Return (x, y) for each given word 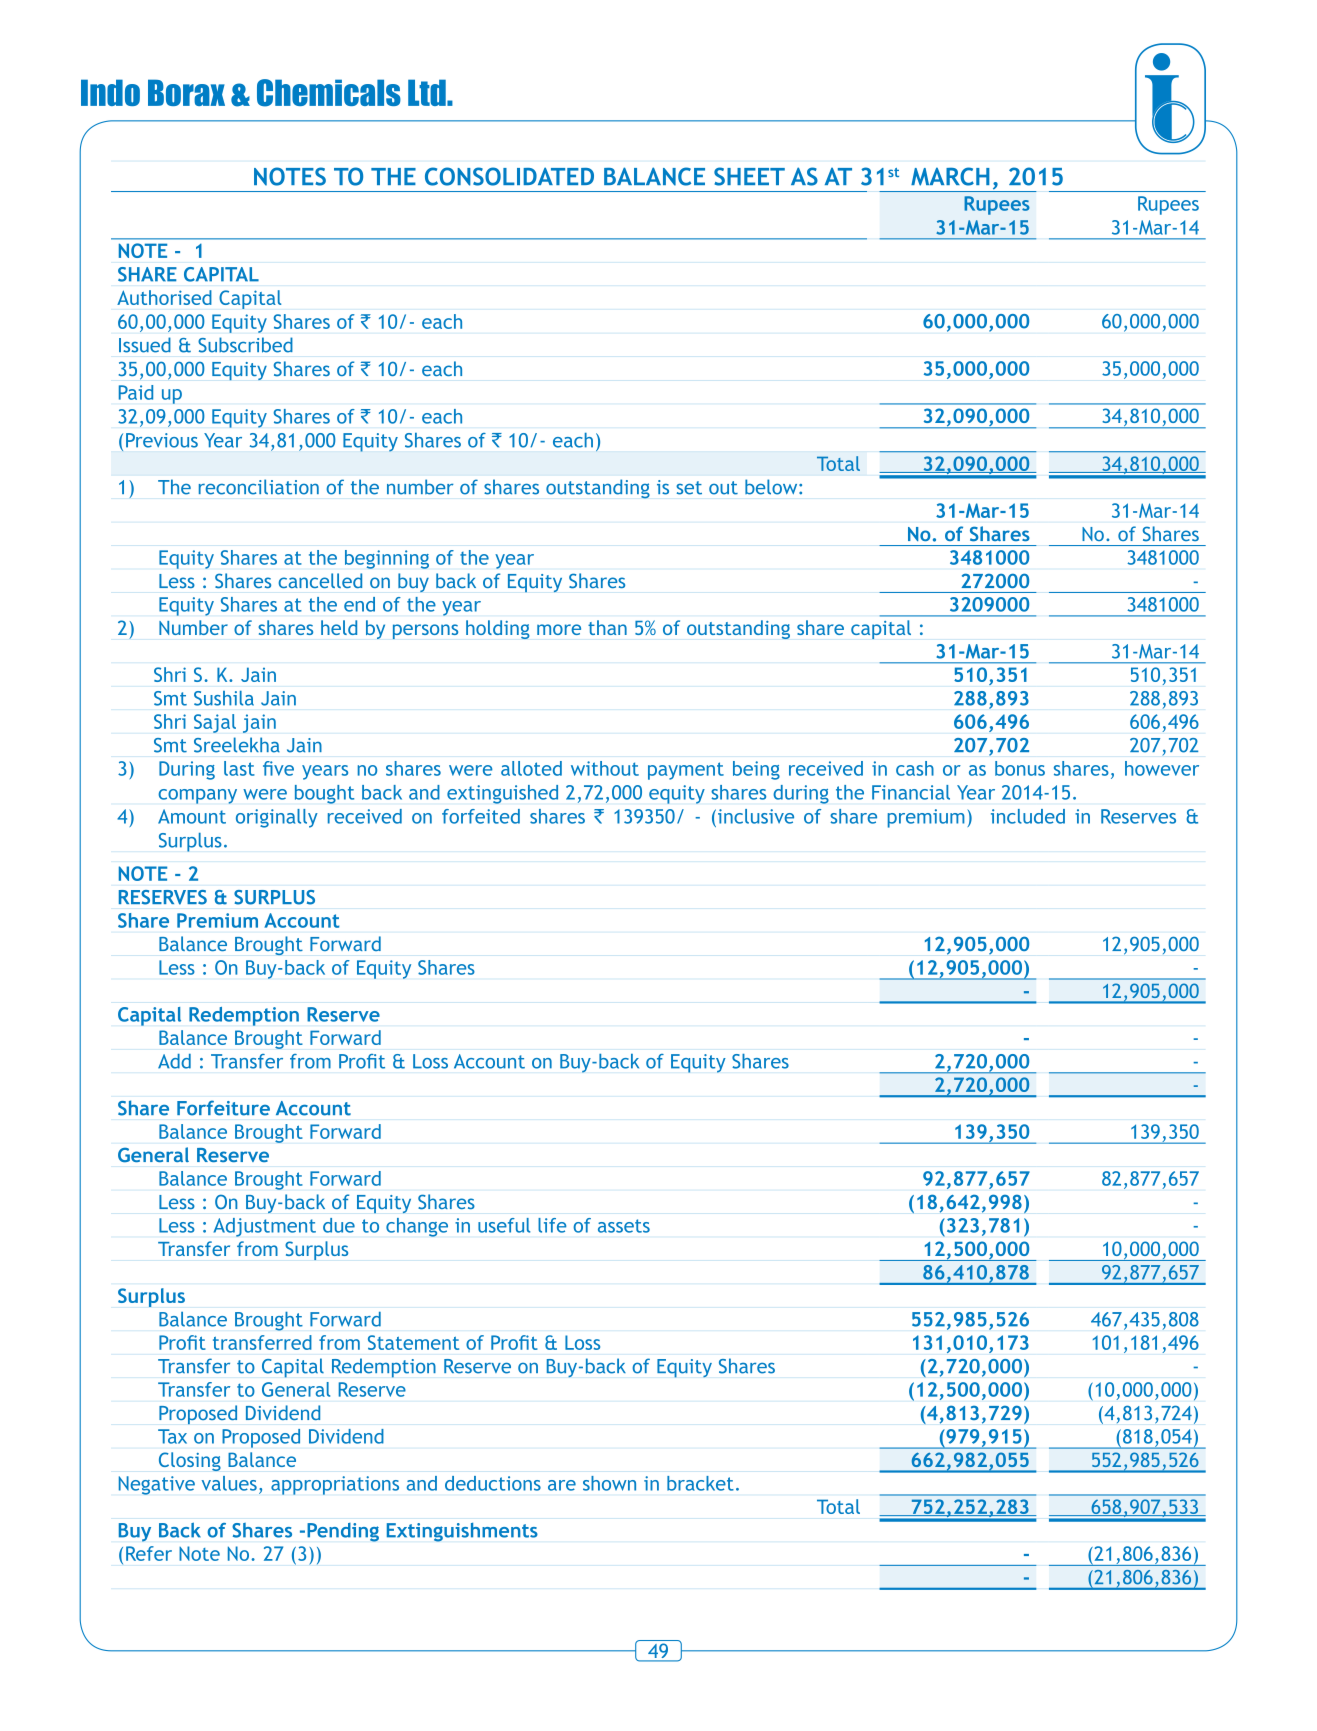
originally (277, 818)
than (607, 627)
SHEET (749, 176)
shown (609, 1483)
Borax (186, 92)
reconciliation (259, 487)
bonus (1020, 768)
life (552, 1225)
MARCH (950, 176)
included (1028, 816)
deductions (493, 1483)
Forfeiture (223, 1108)
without (605, 768)
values (229, 1483)
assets (624, 1226)
